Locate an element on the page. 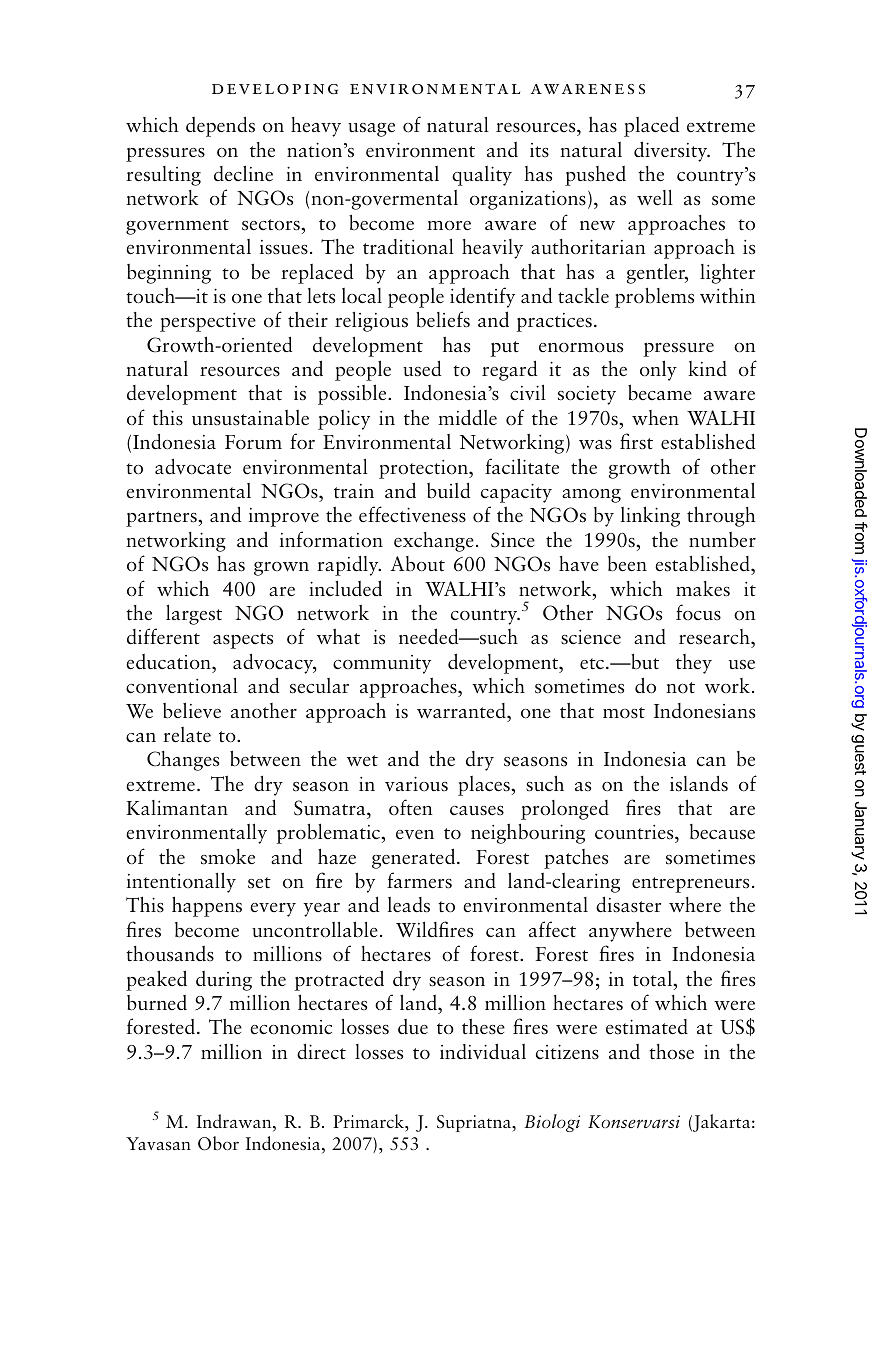  largest is located at coordinates (194, 615).
